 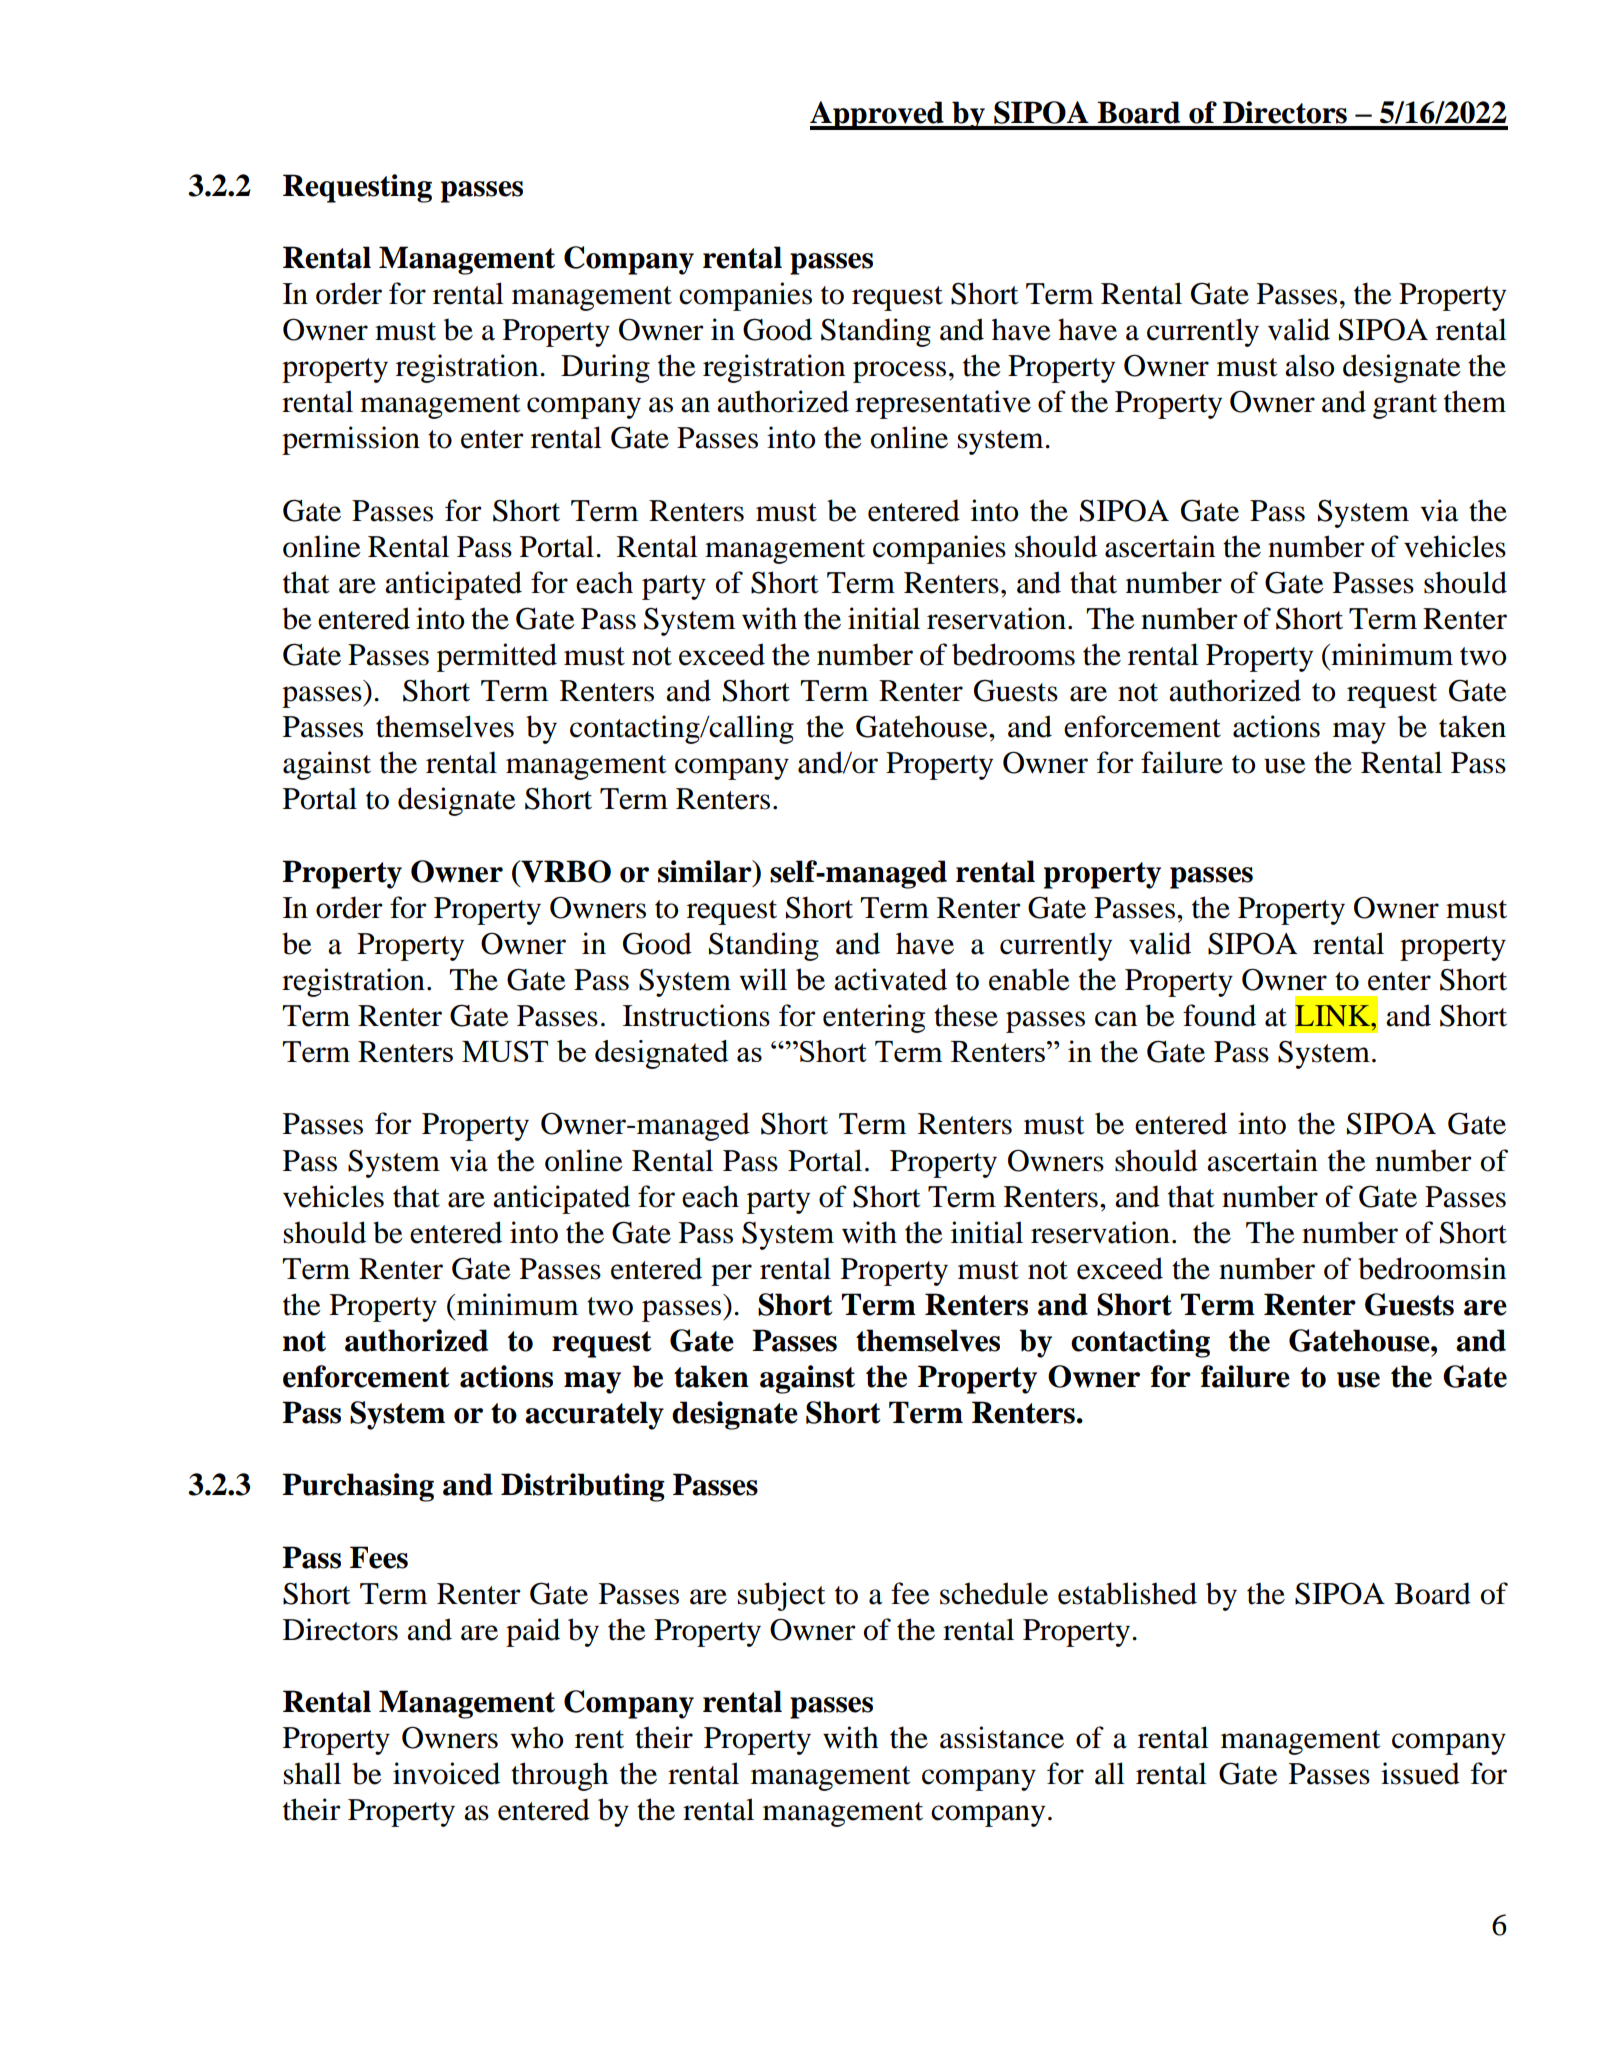 I want to click on Distributing, so click(x=583, y=1487).
